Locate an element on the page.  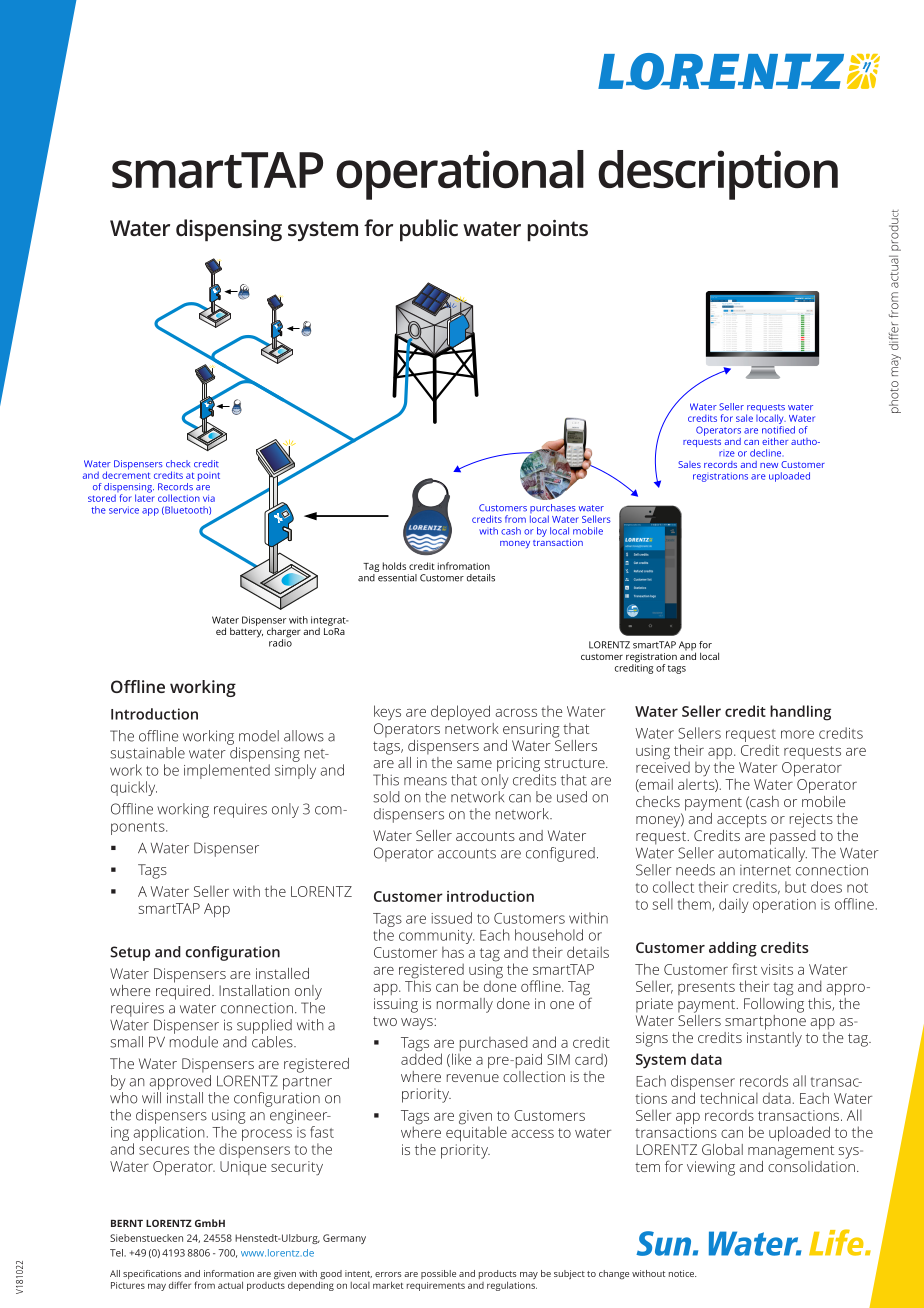
possible is located at coordinates (438, 1274).
